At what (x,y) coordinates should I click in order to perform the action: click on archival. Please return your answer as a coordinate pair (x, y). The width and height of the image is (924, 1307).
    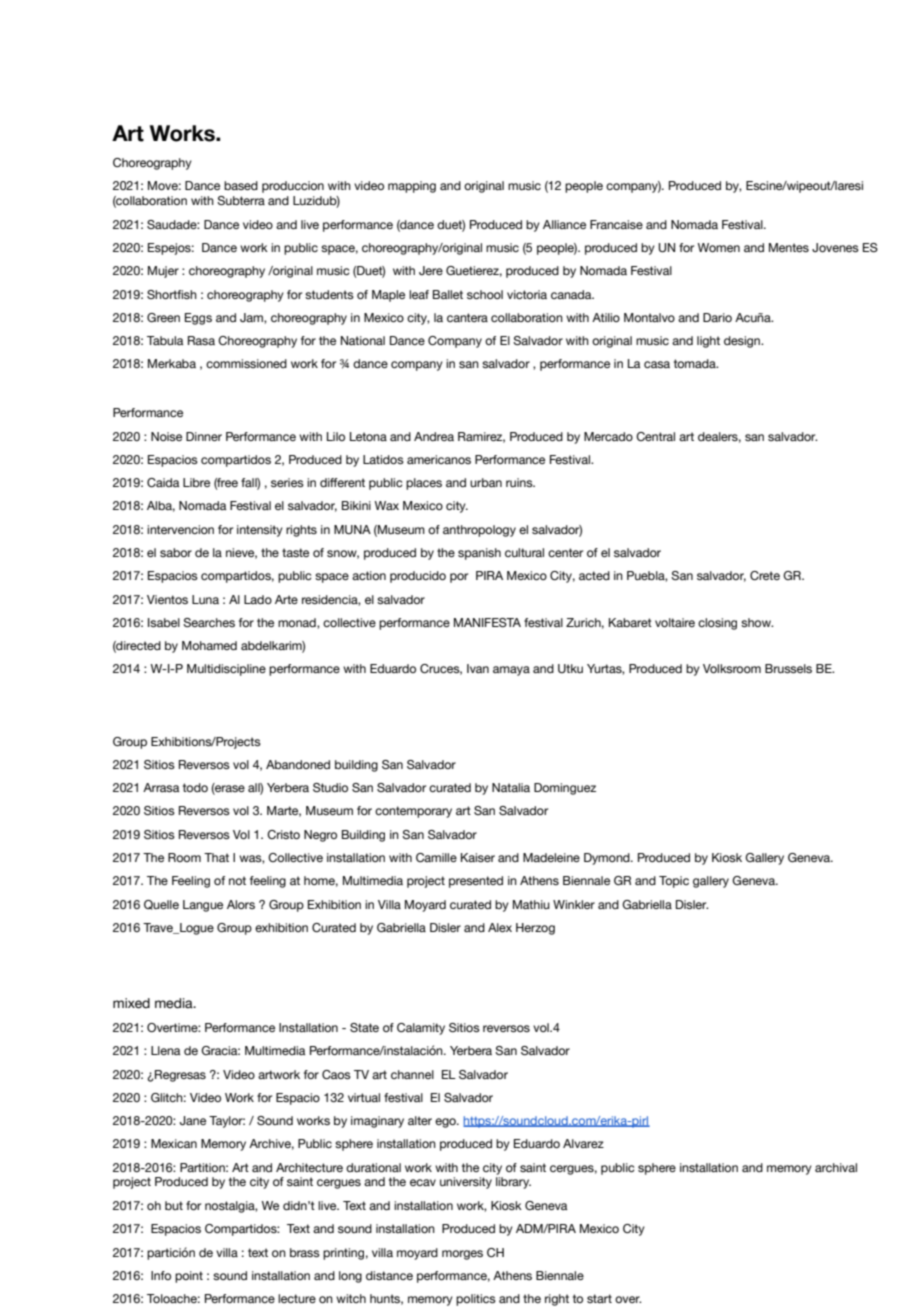
    Looking at the image, I should click on (836, 1167).
